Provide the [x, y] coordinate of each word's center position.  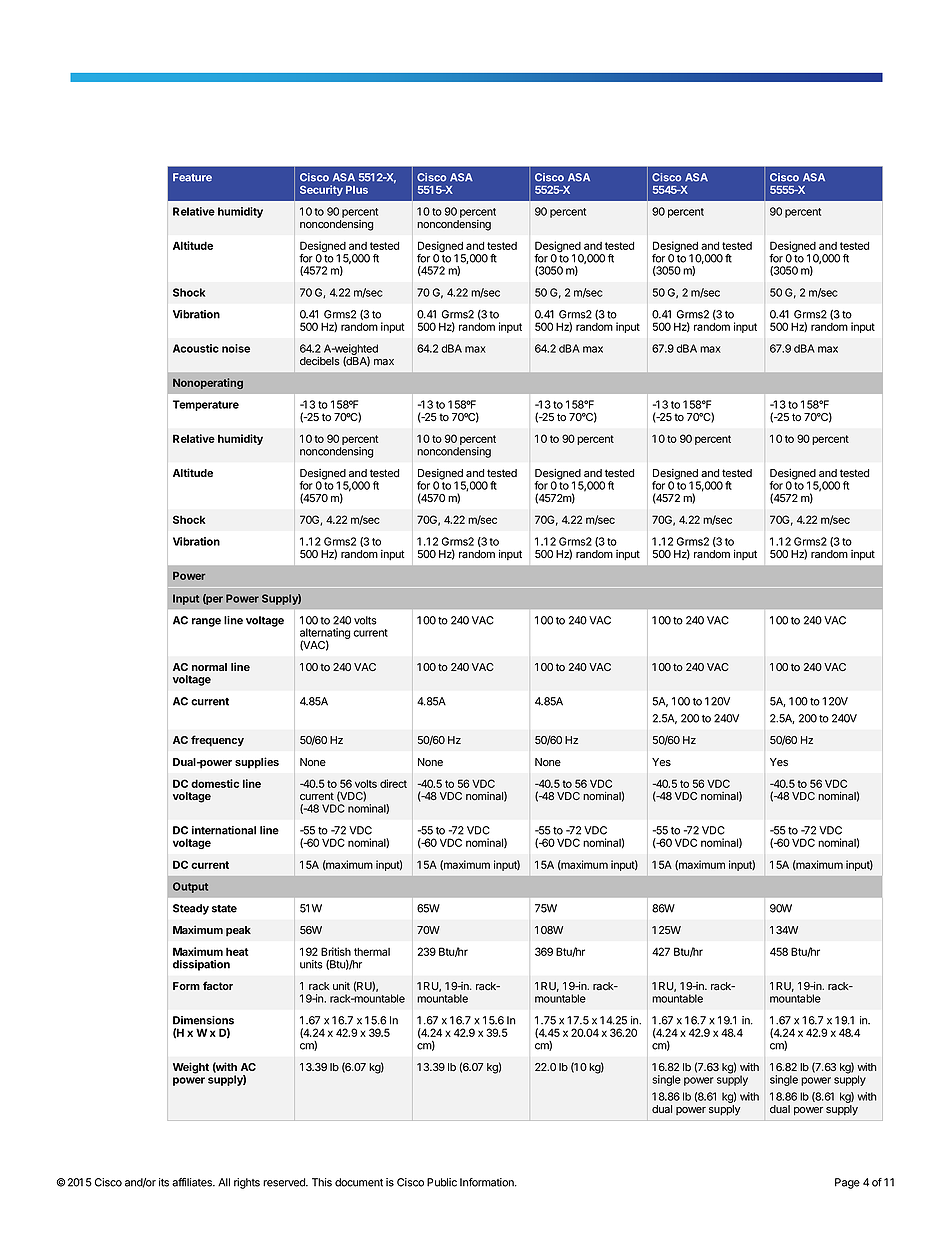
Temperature [206, 405]
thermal [372, 952]
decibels [320, 361]
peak [238, 931]
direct [393, 783]
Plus [357, 190]
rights [247, 1183]
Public [442, 1182]
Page [847, 1183]
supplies [257, 763]
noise [236, 348]
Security [321, 190]
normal [209, 667]
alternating [325, 635]
